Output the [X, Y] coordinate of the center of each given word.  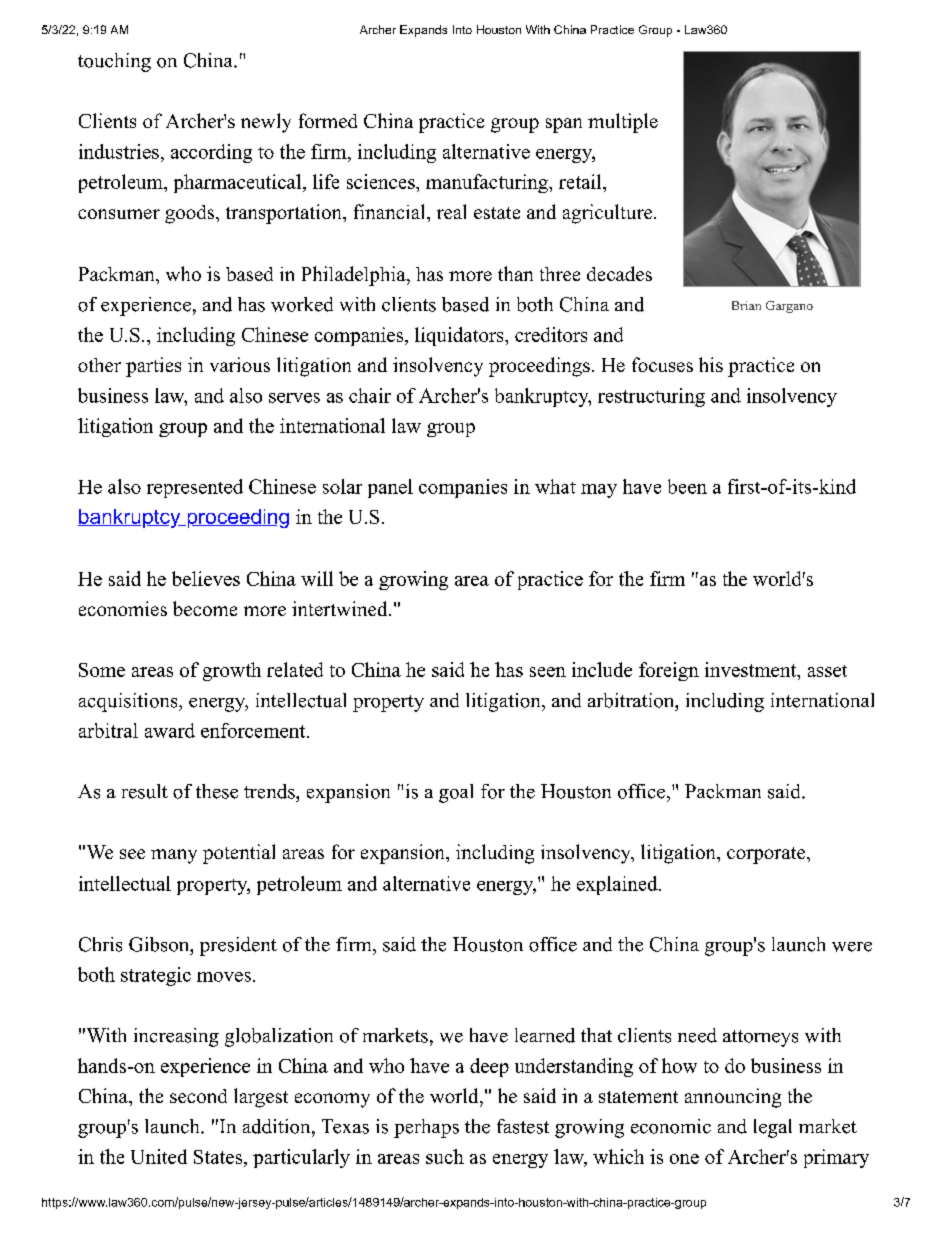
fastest [523, 1126]
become [205, 608]
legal [773, 1128]
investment [751, 669]
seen [548, 672]
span [564, 125]
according [211, 153]
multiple [623, 123]
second [198, 1096]
